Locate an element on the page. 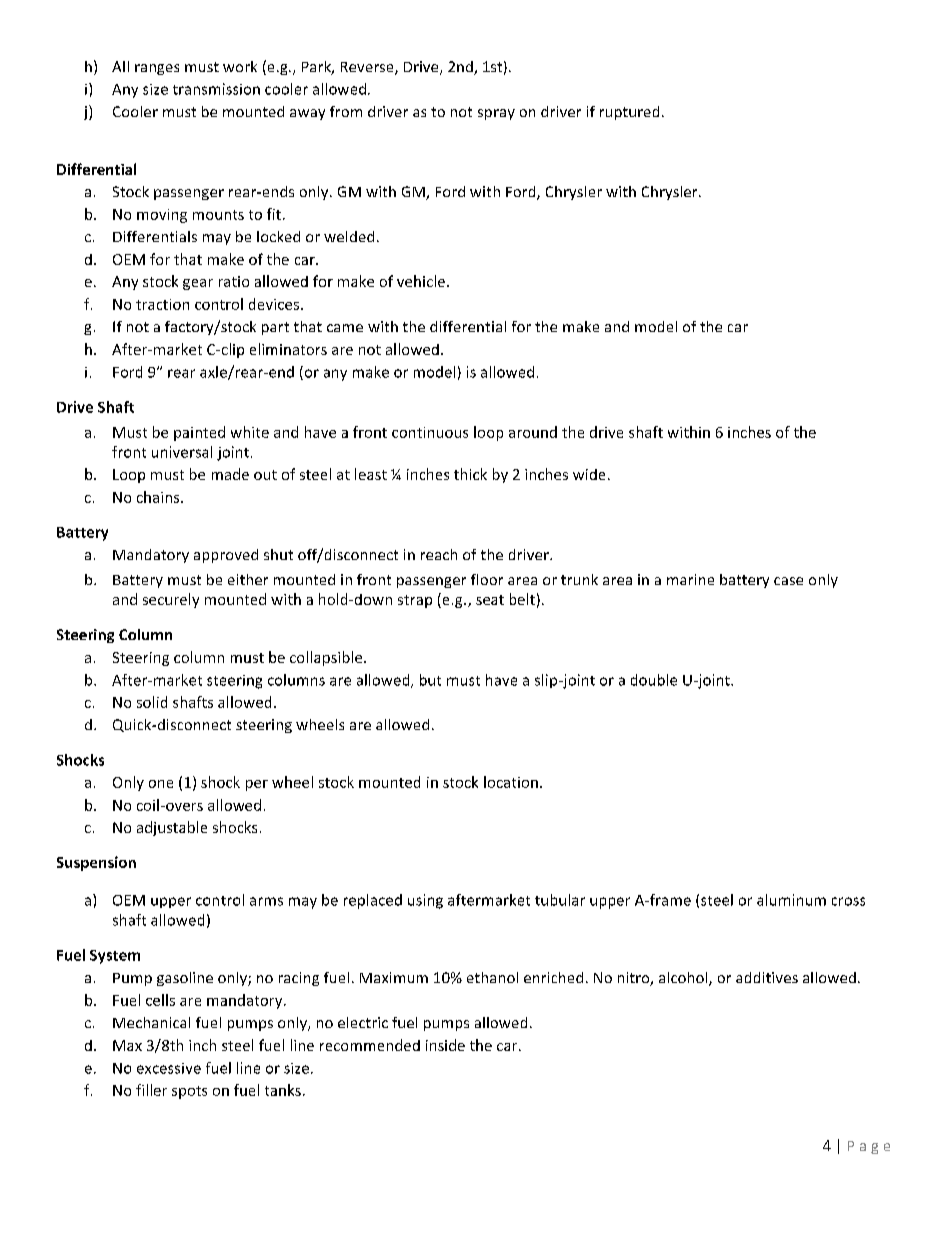 The image size is (952, 1233). additives is located at coordinates (767, 977).
